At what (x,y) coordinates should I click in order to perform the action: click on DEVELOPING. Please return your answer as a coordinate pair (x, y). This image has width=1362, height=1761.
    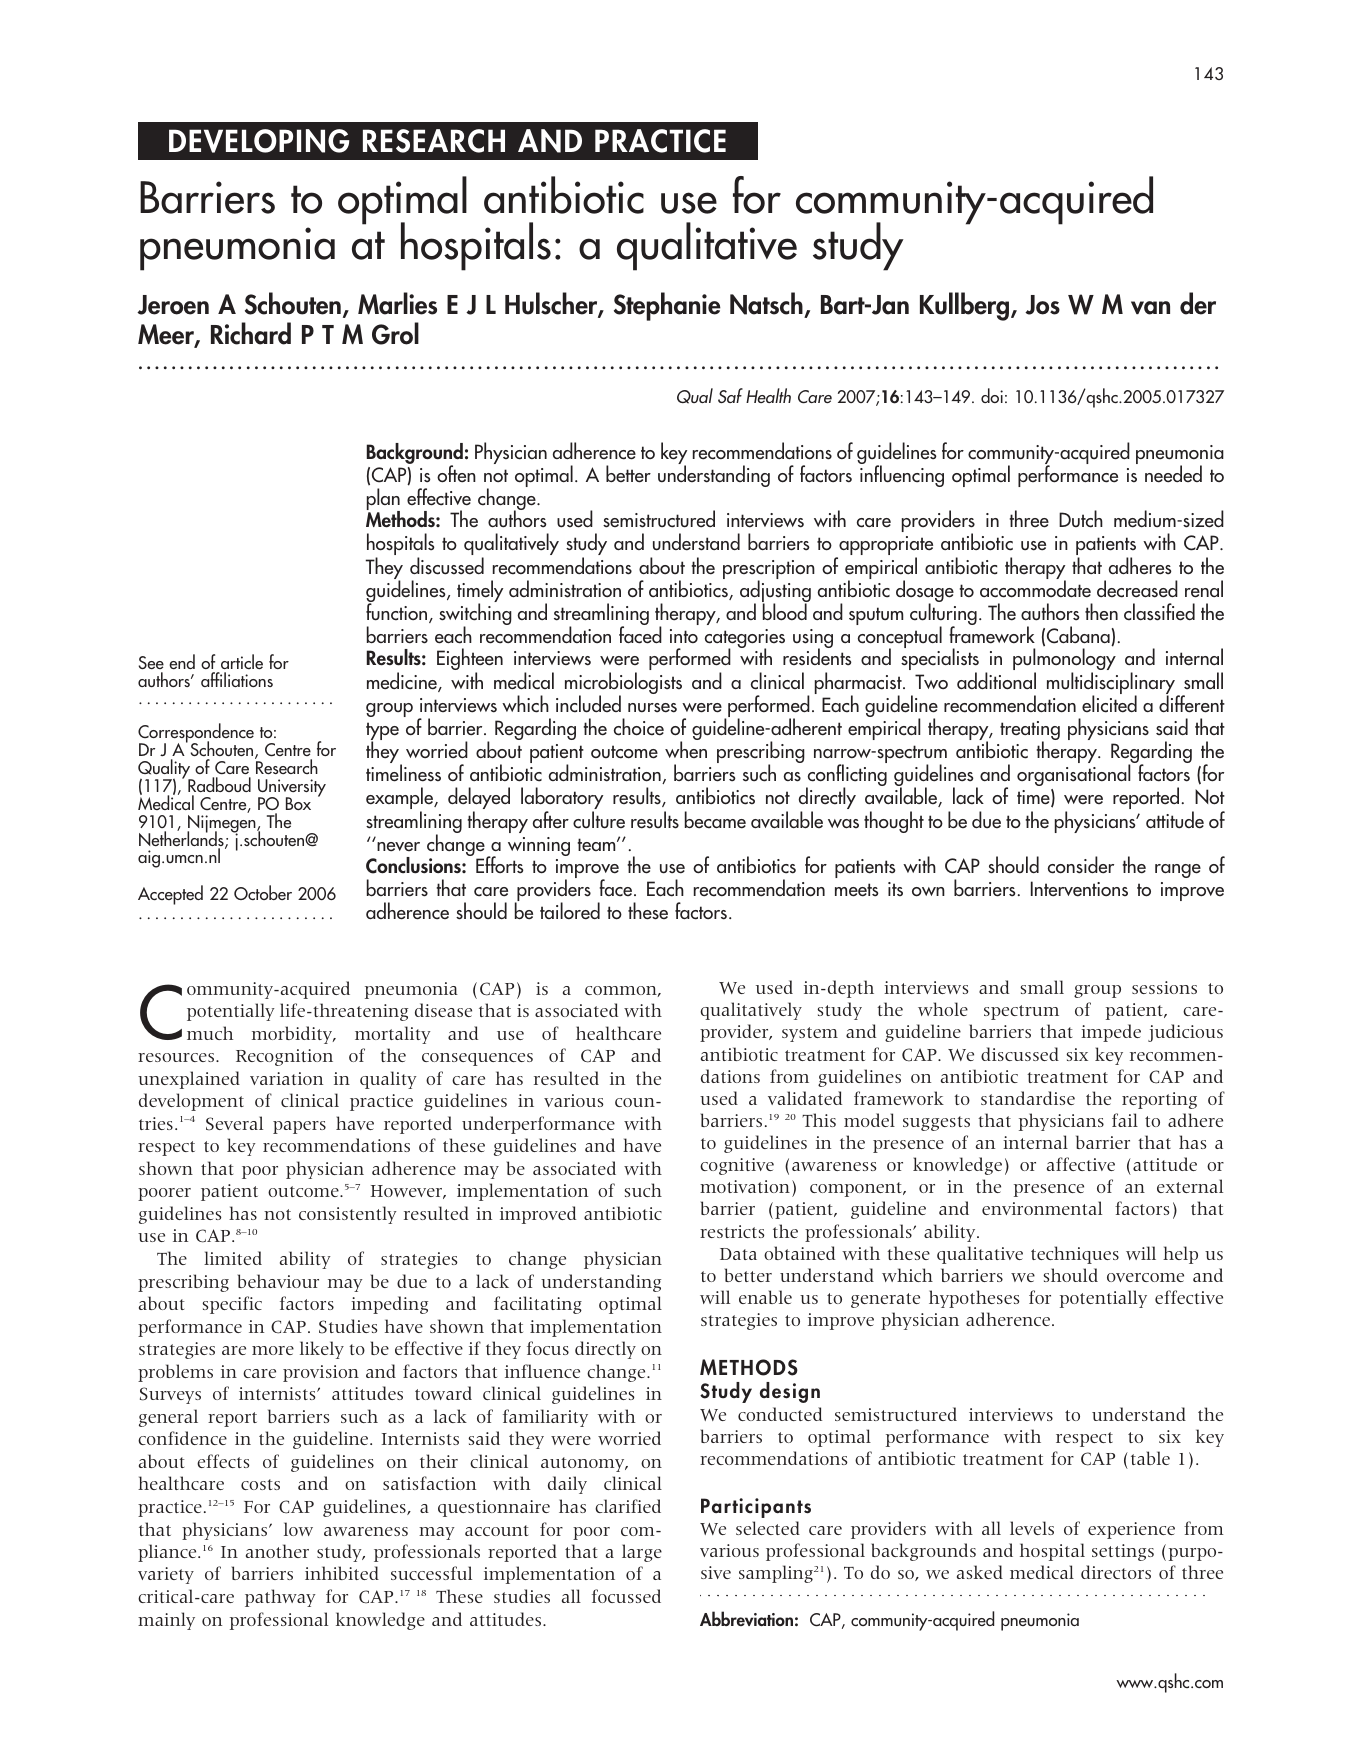
    Looking at the image, I should click on (259, 141).
